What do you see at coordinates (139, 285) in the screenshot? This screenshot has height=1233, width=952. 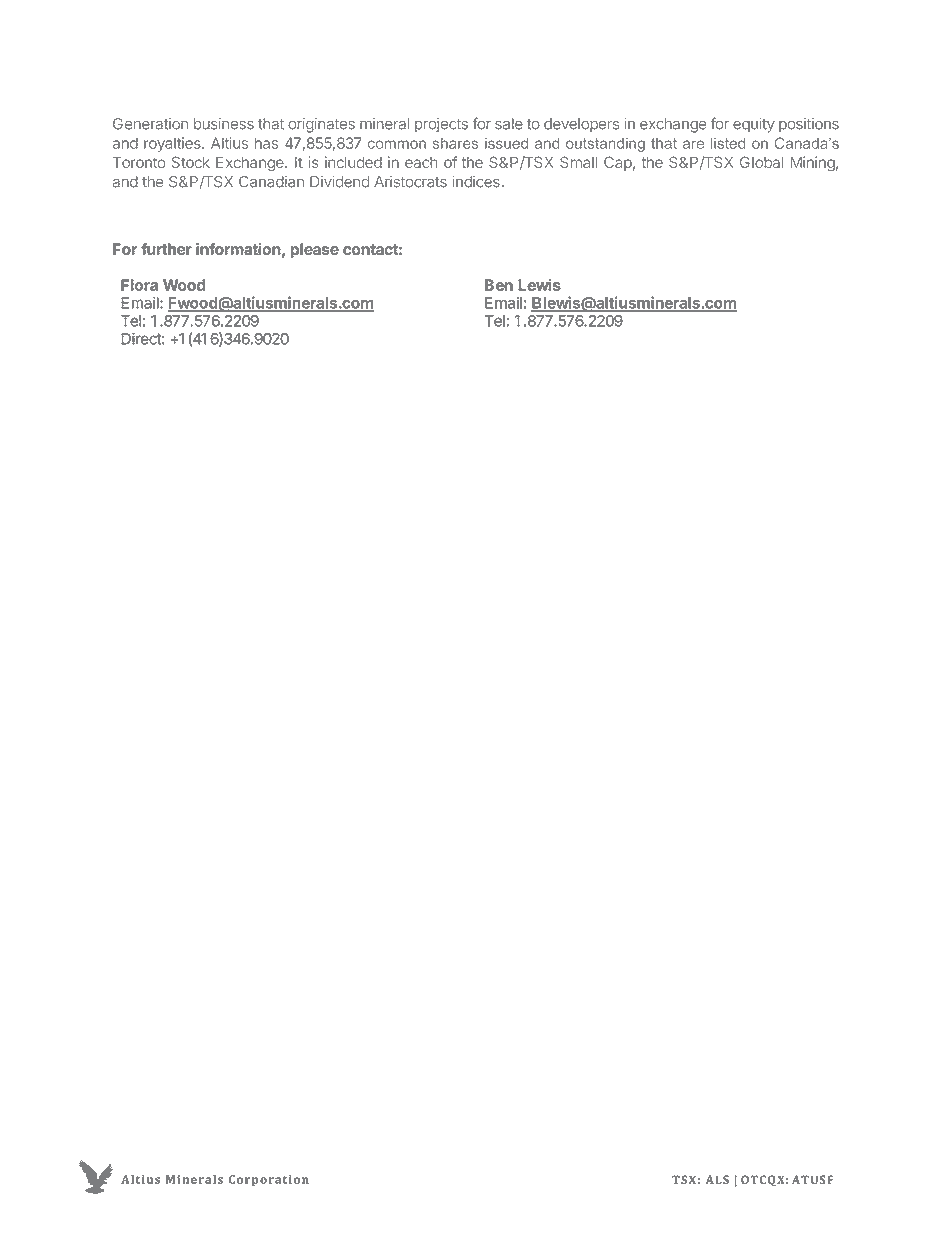 I see `Flora` at bounding box center [139, 285].
